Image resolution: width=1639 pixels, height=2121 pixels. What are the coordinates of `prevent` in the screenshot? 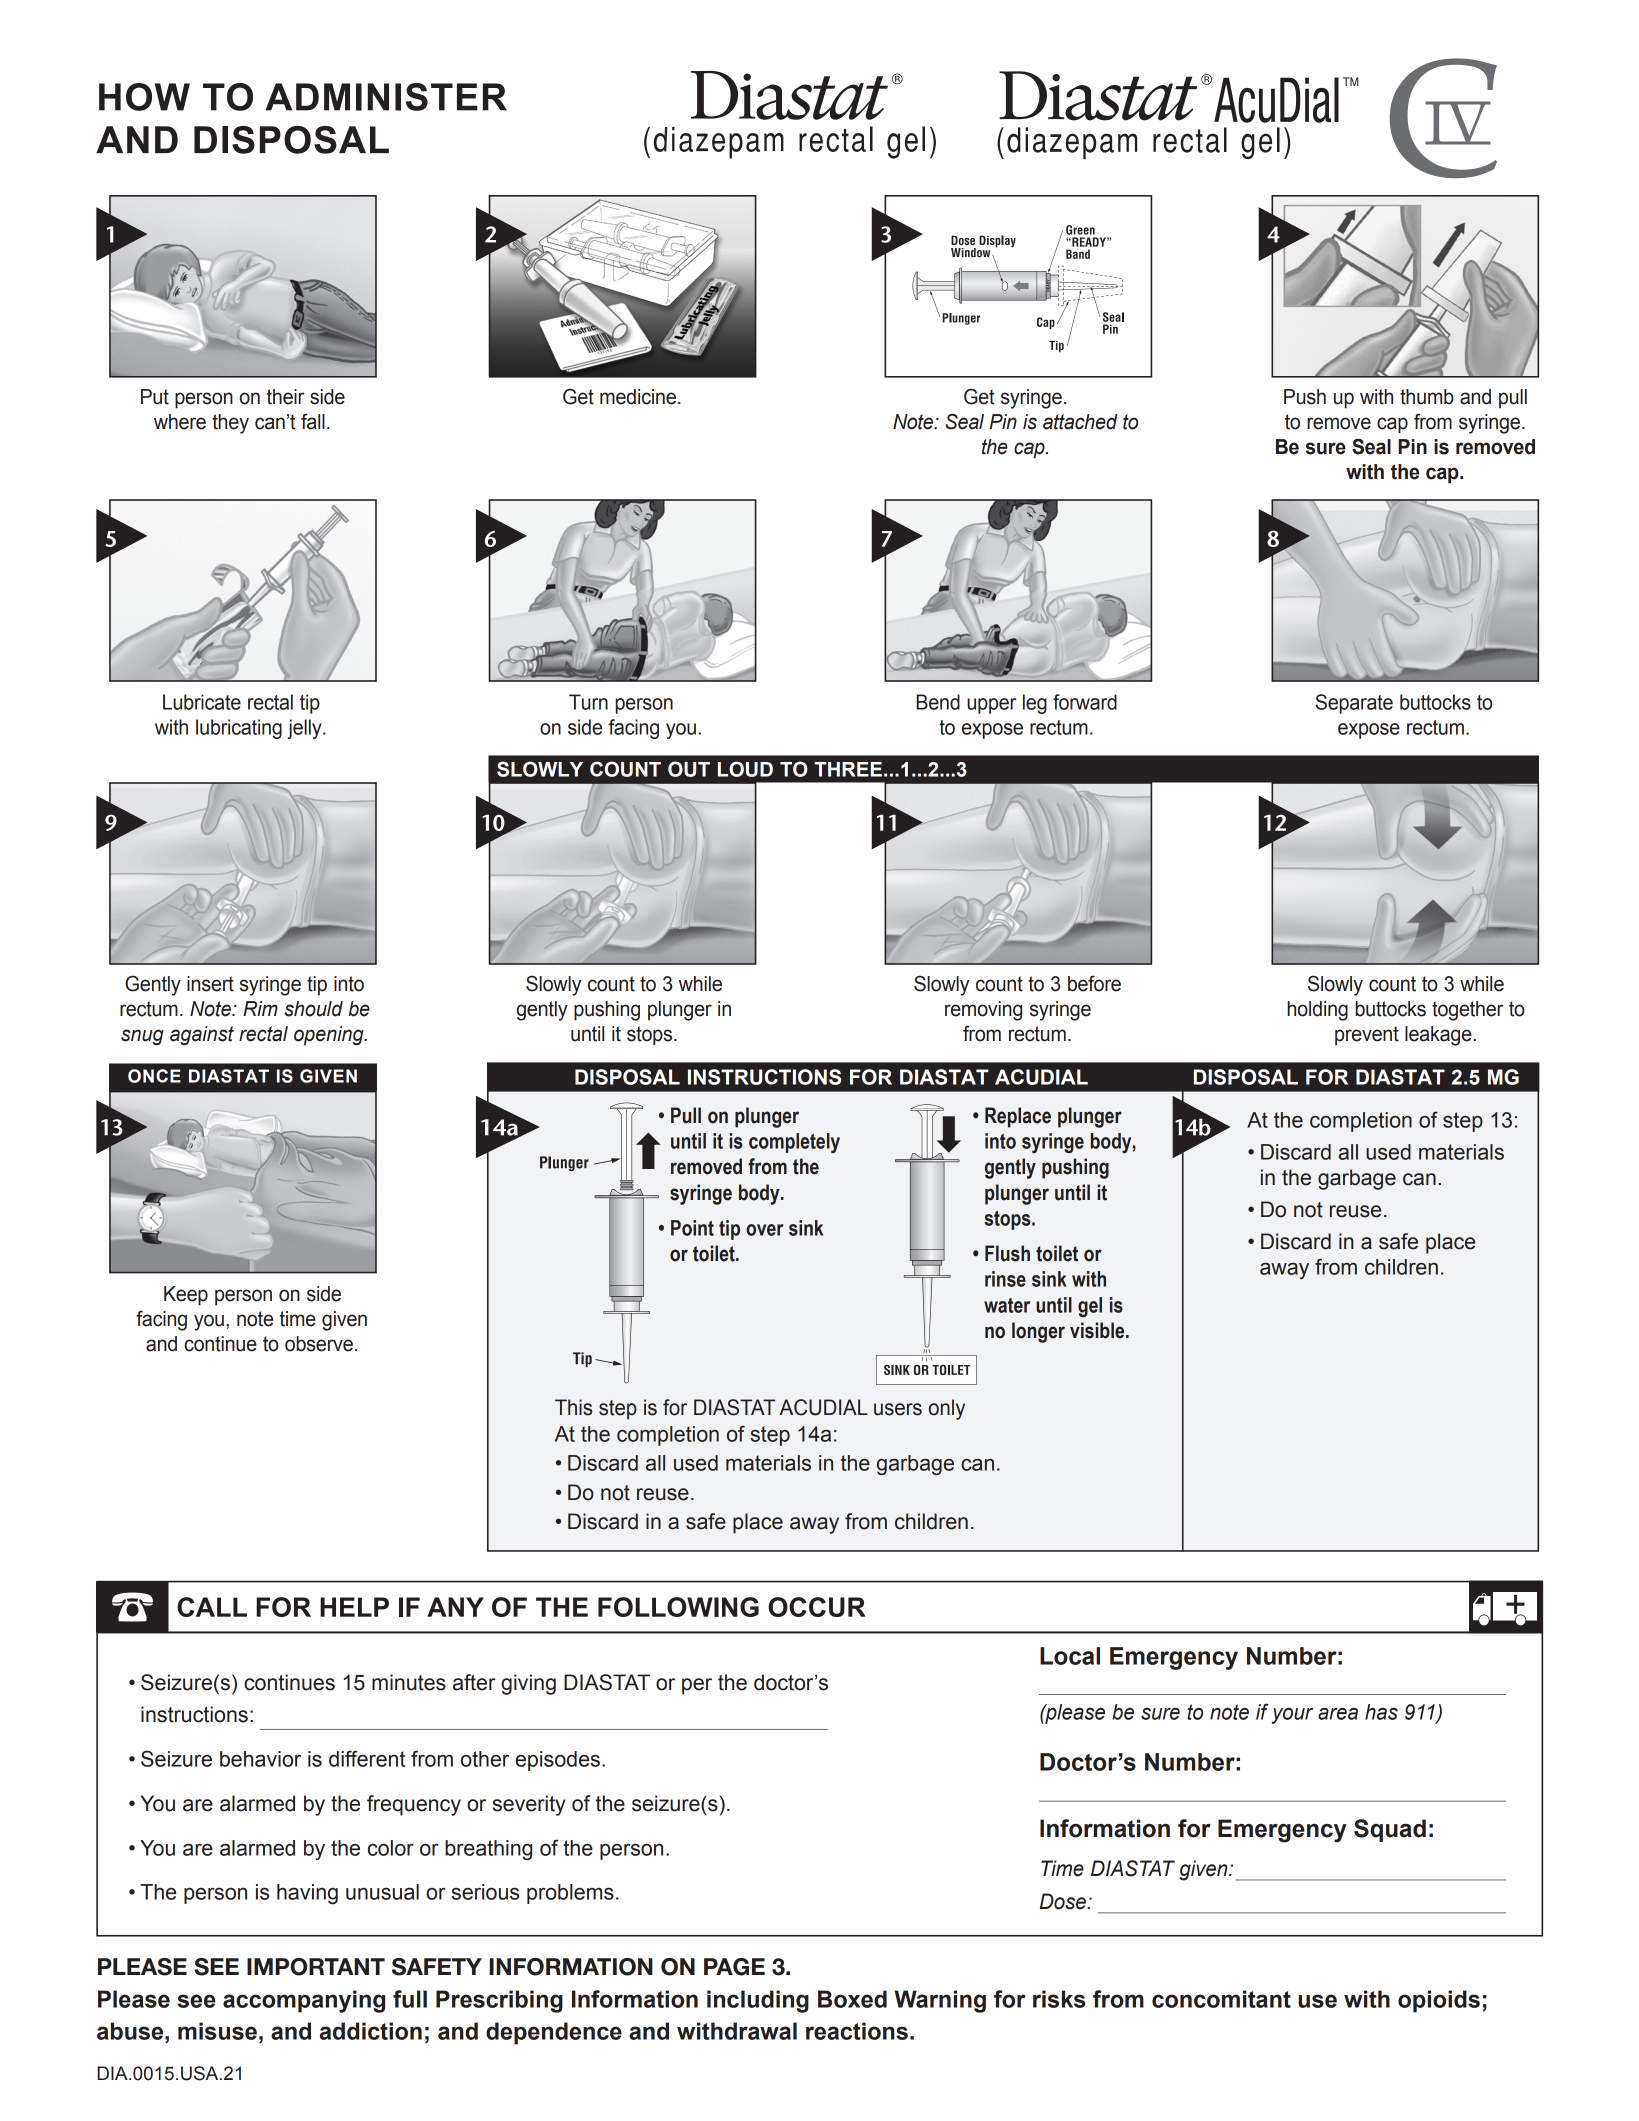 It's located at (1367, 1036).
